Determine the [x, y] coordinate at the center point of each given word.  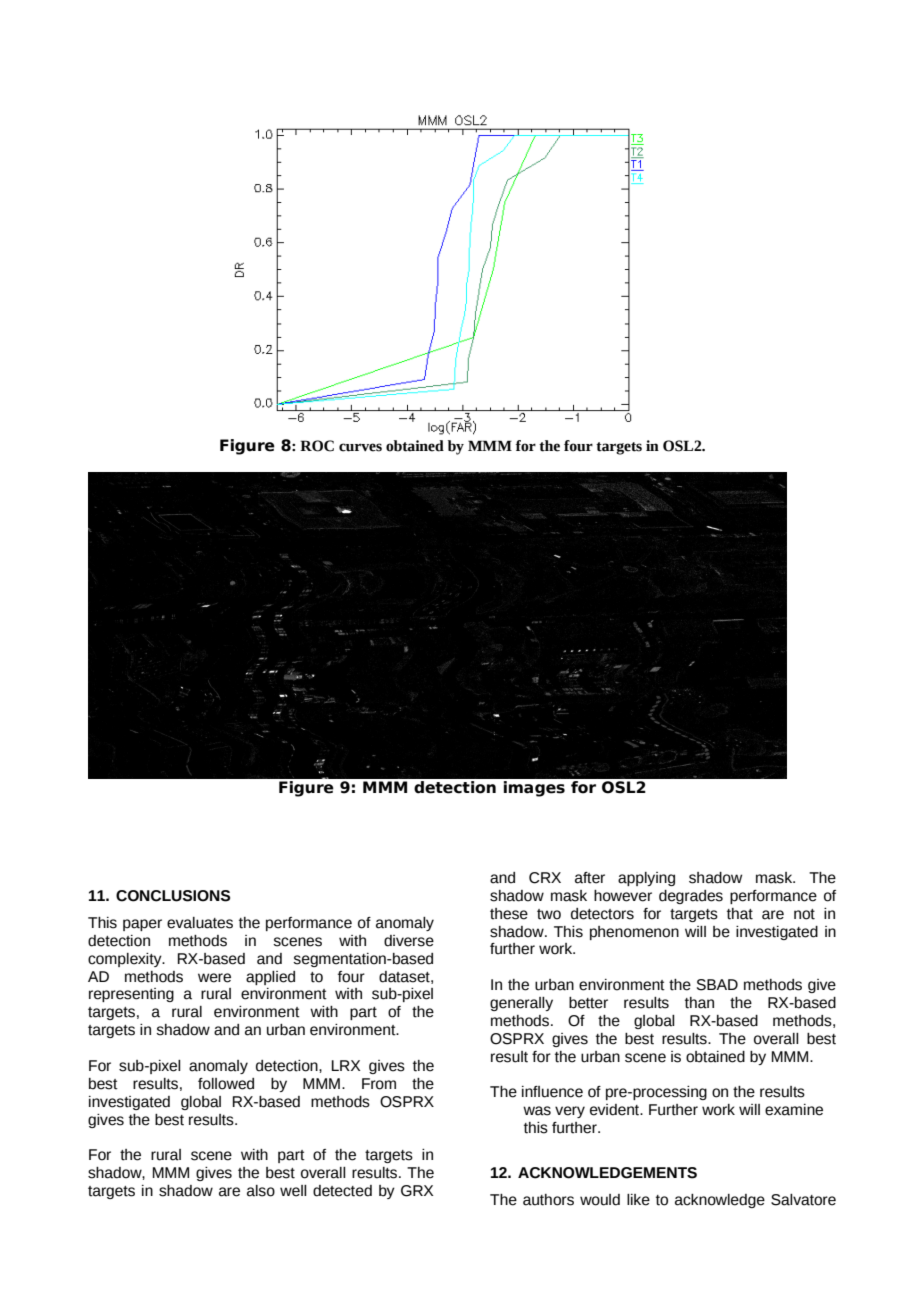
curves [360, 447]
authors [548, 1200]
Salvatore [803, 1200]
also [261, 1191]
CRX [545, 878]
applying [646, 879]
